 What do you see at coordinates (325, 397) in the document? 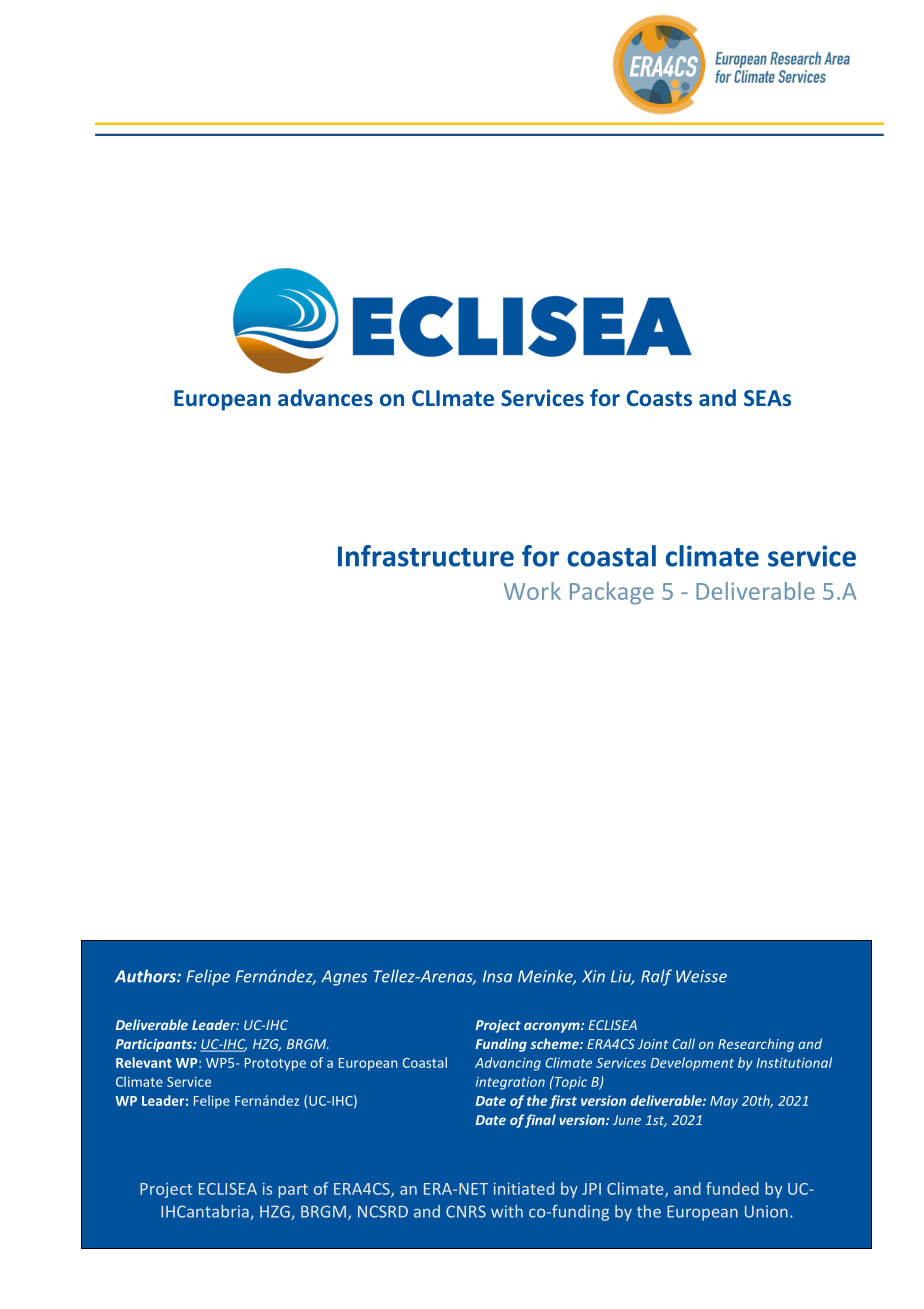
I see `advances` at bounding box center [325, 397].
